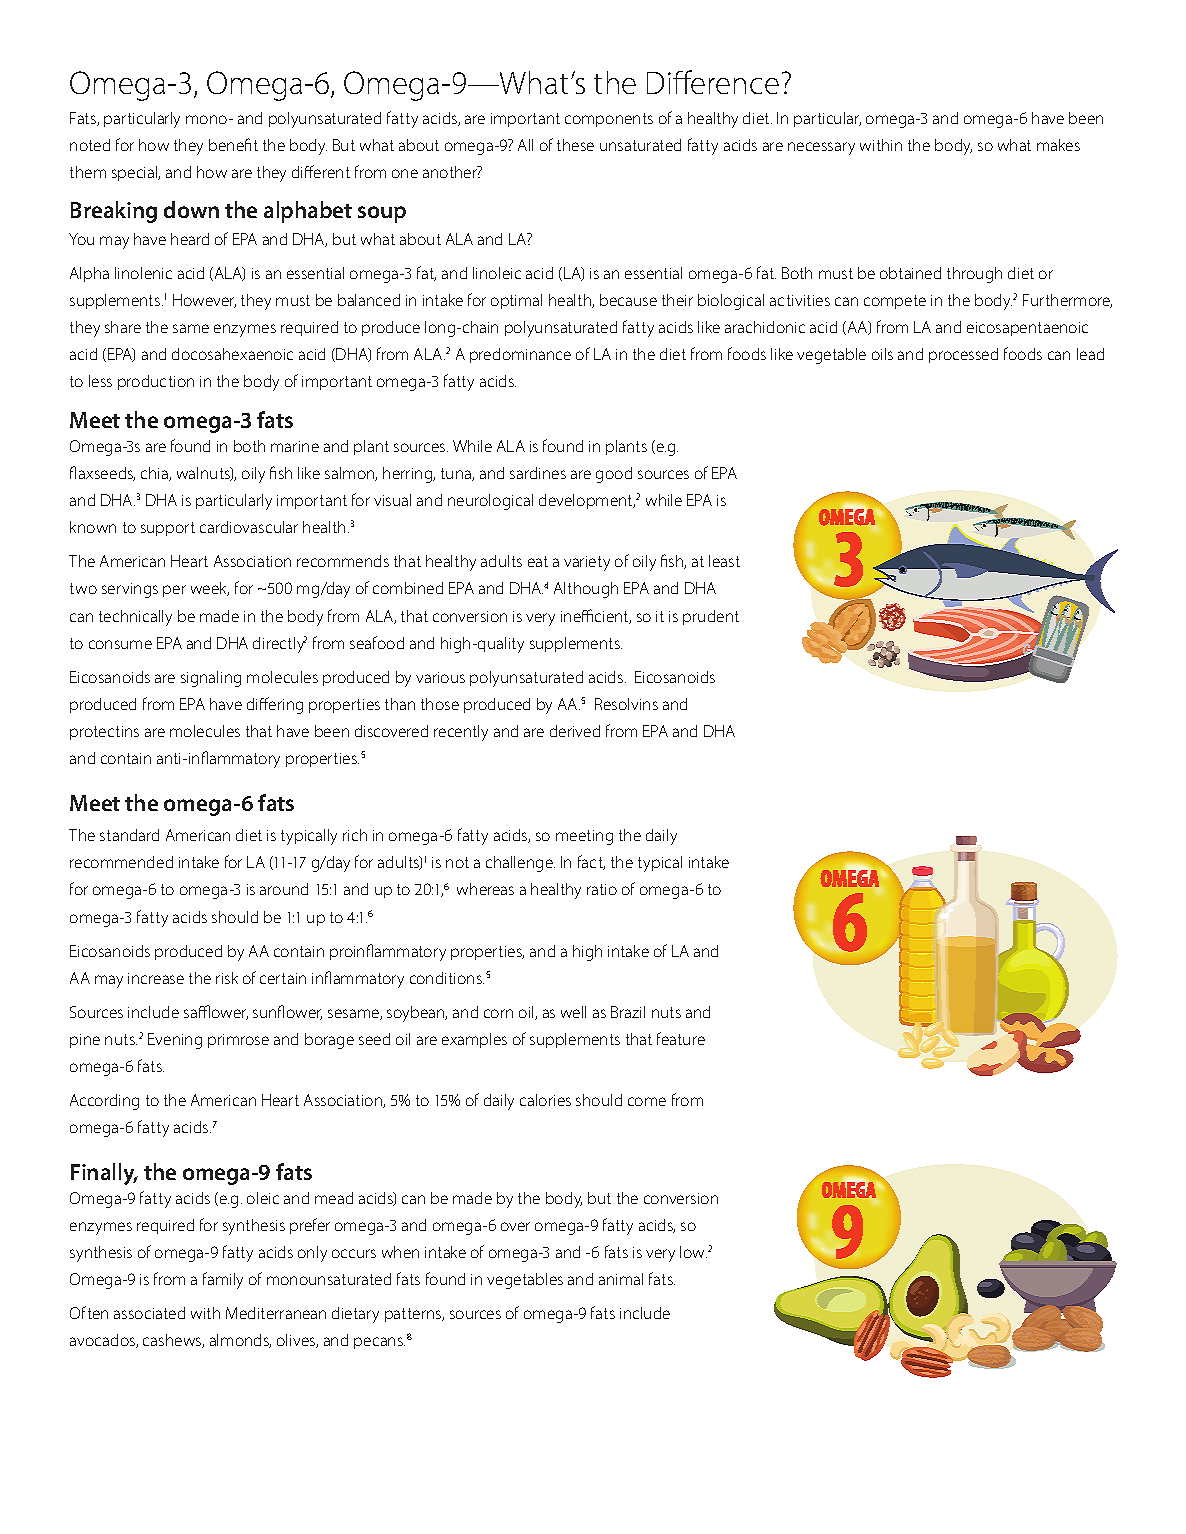 The height and width of the screenshot is (1534, 1186). Describe the element at coordinates (233, 144) in the screenshot. I see `benefit` at that location.
